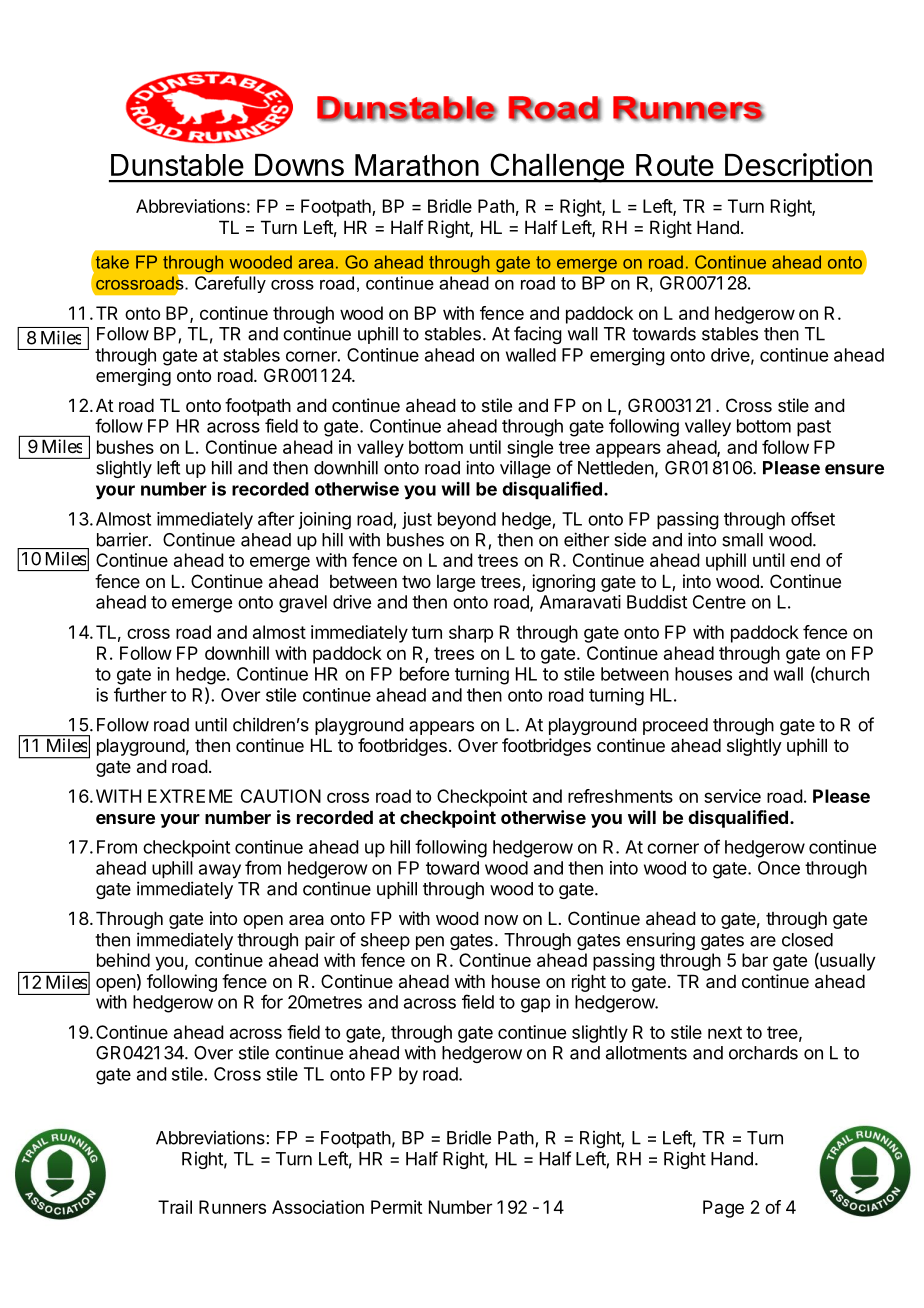 This page has width=924, height=1308. I want to click on before, so click(424, 673).
